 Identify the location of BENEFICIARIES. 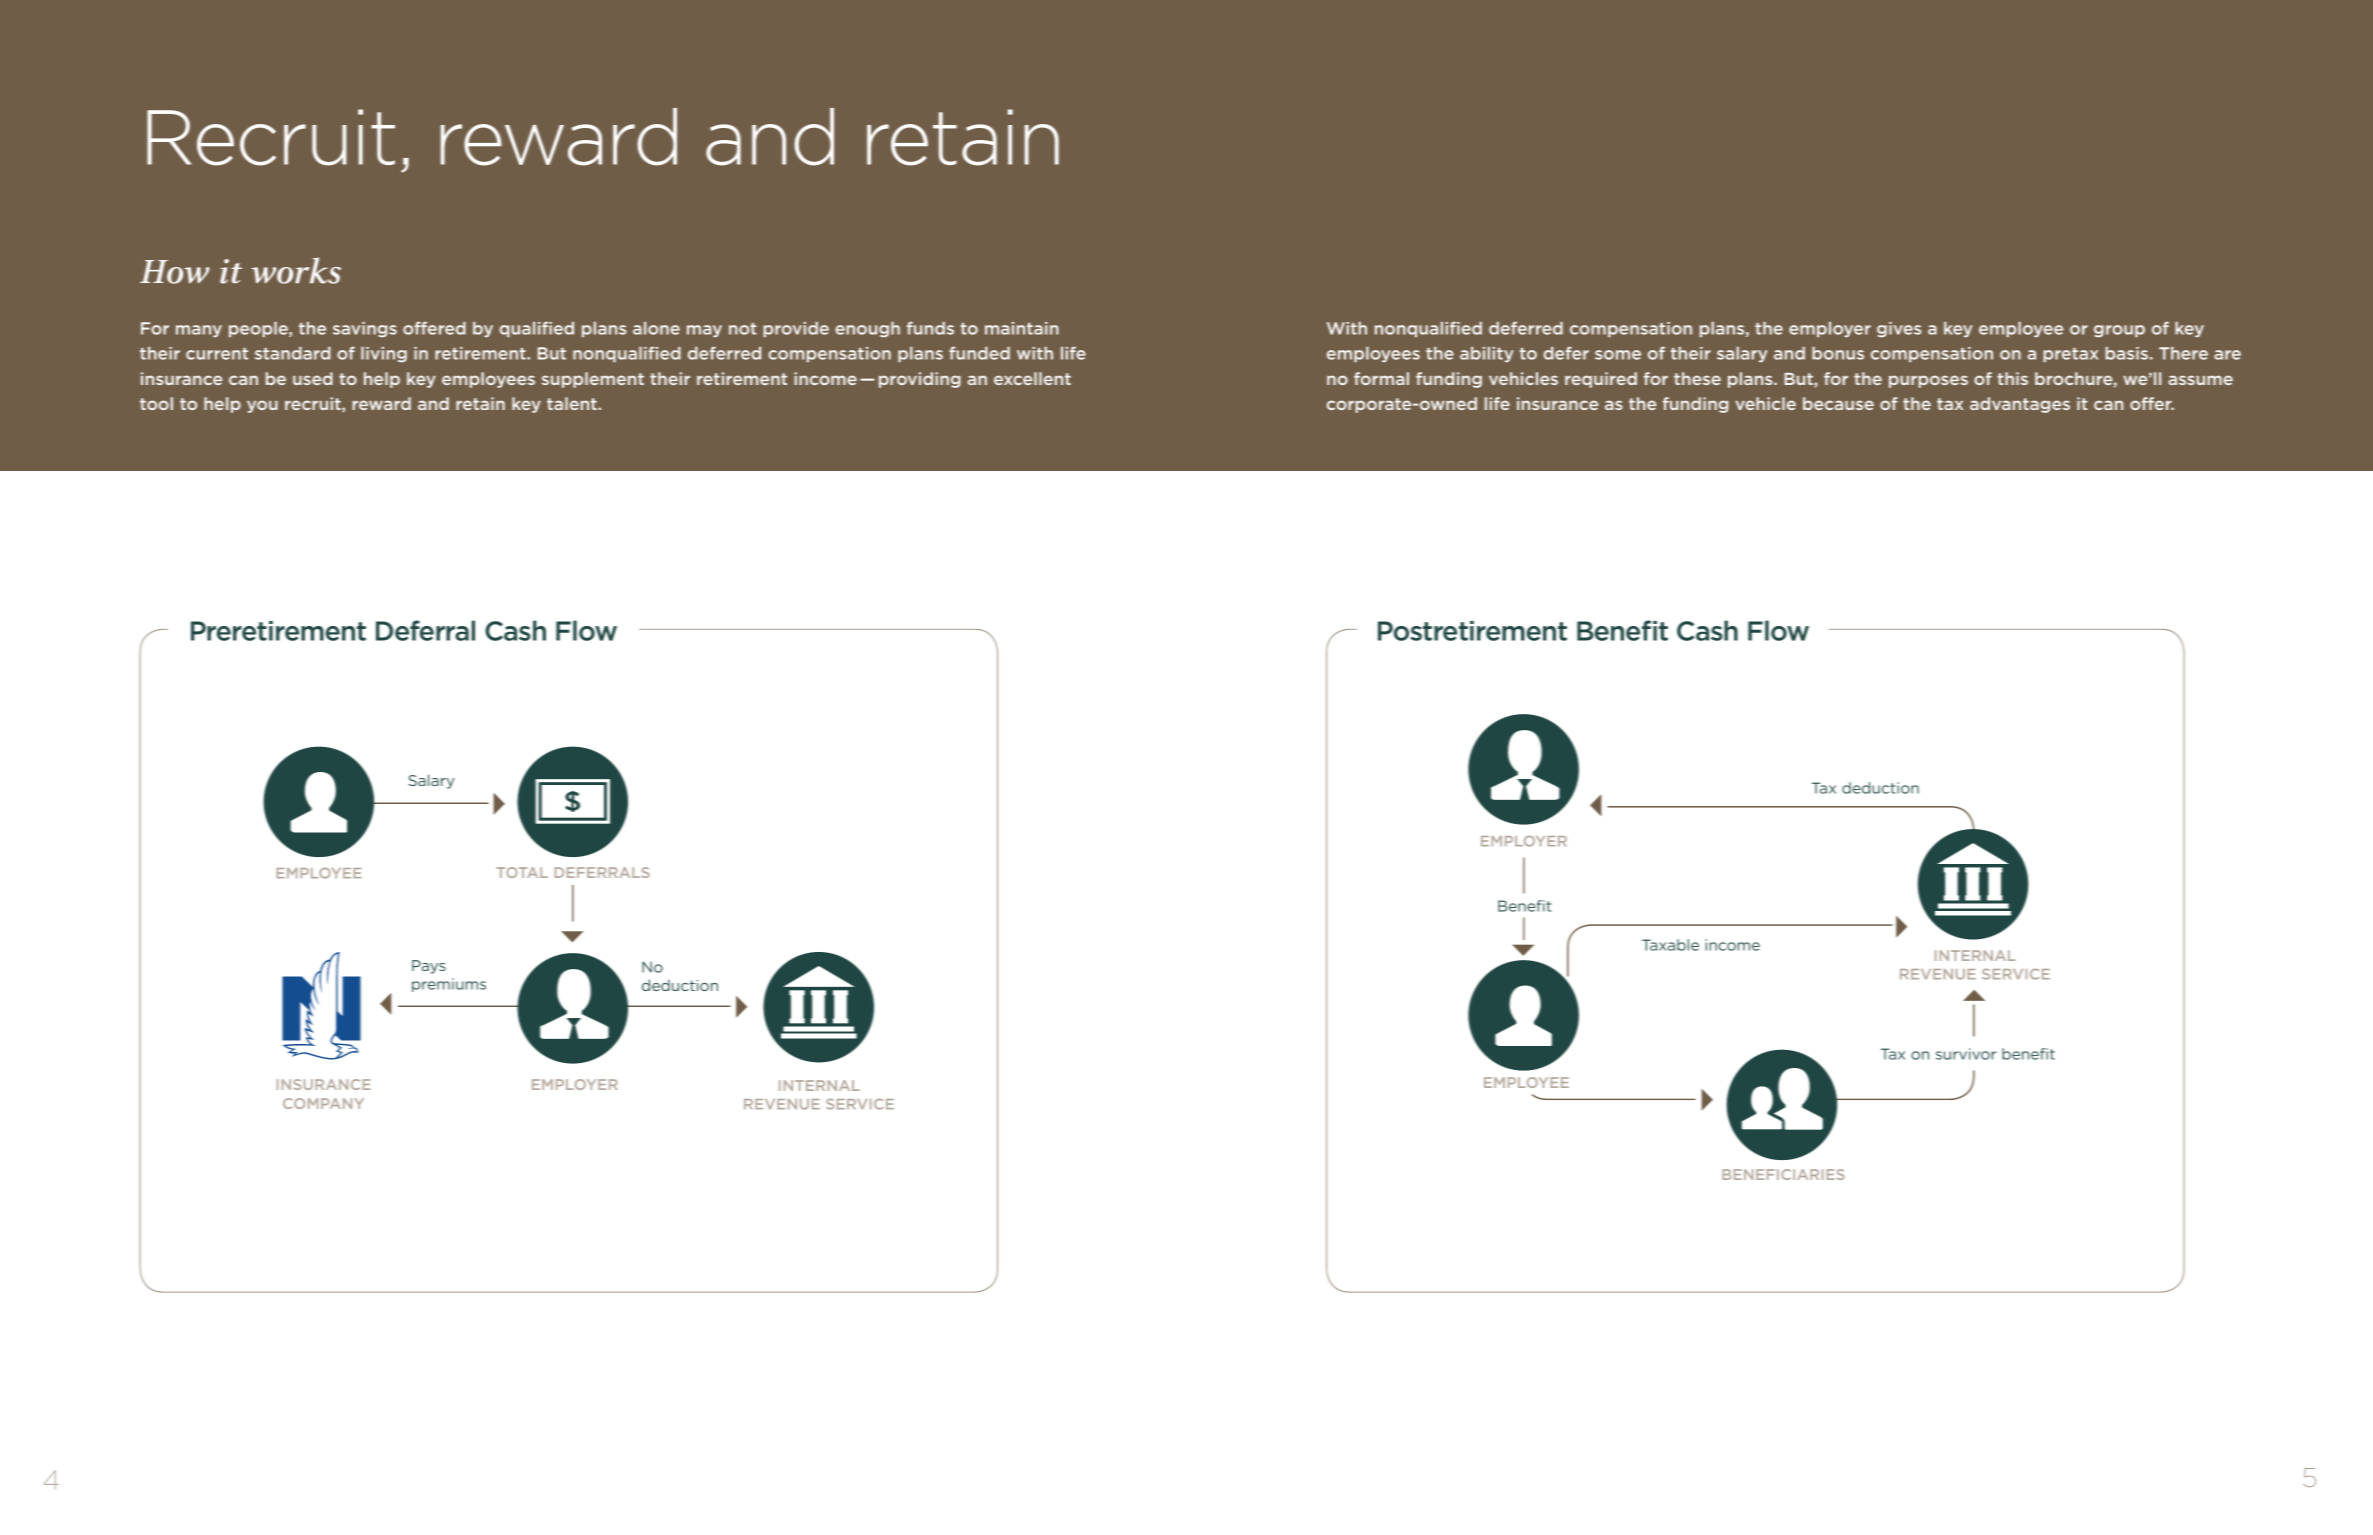
(1783, 1174).
